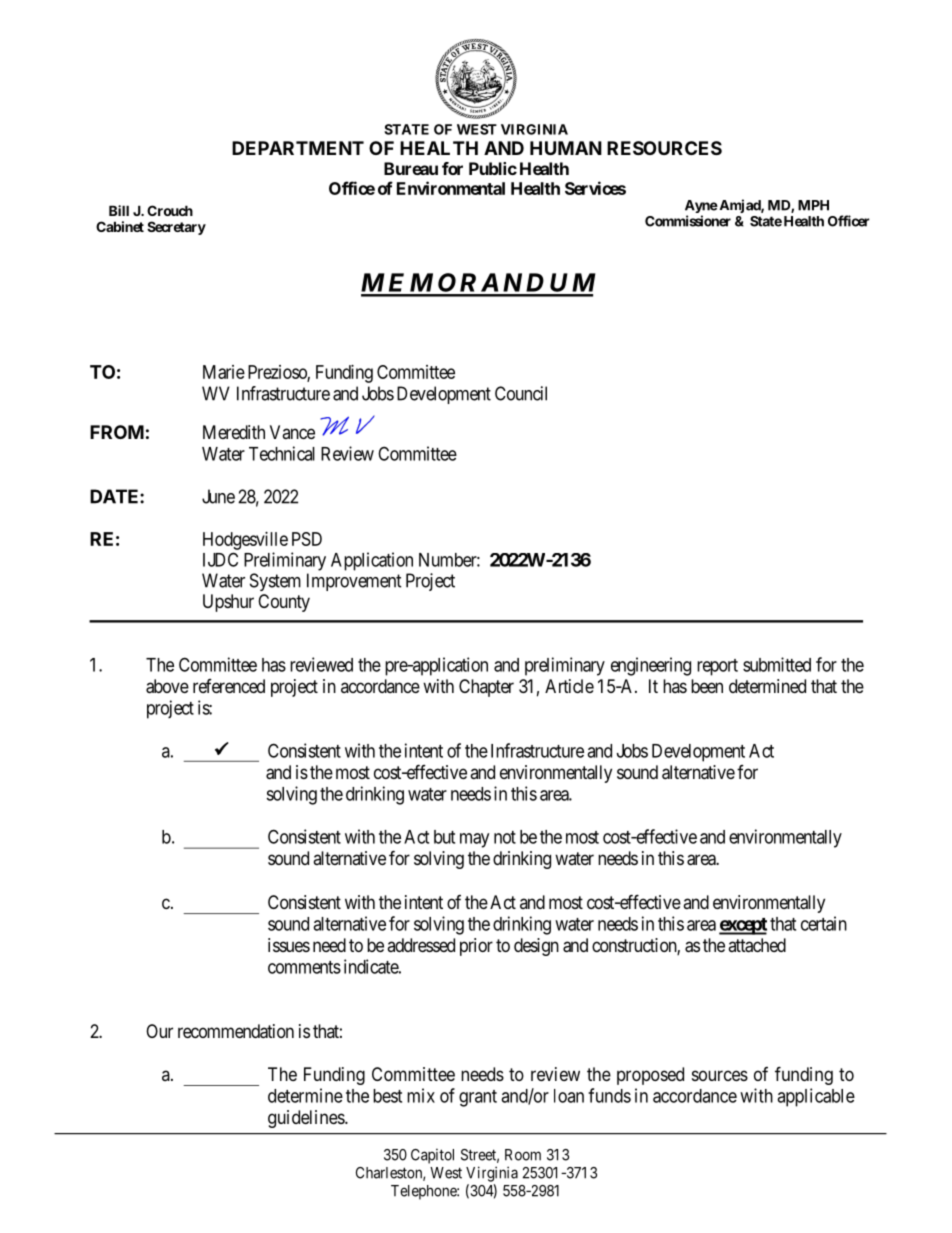 The width and height of the screenshot is (952, 1233). What do you see at coordinates (229, 686) in the screenshot?
I see `referenced` at bounding box center [229, 686].
